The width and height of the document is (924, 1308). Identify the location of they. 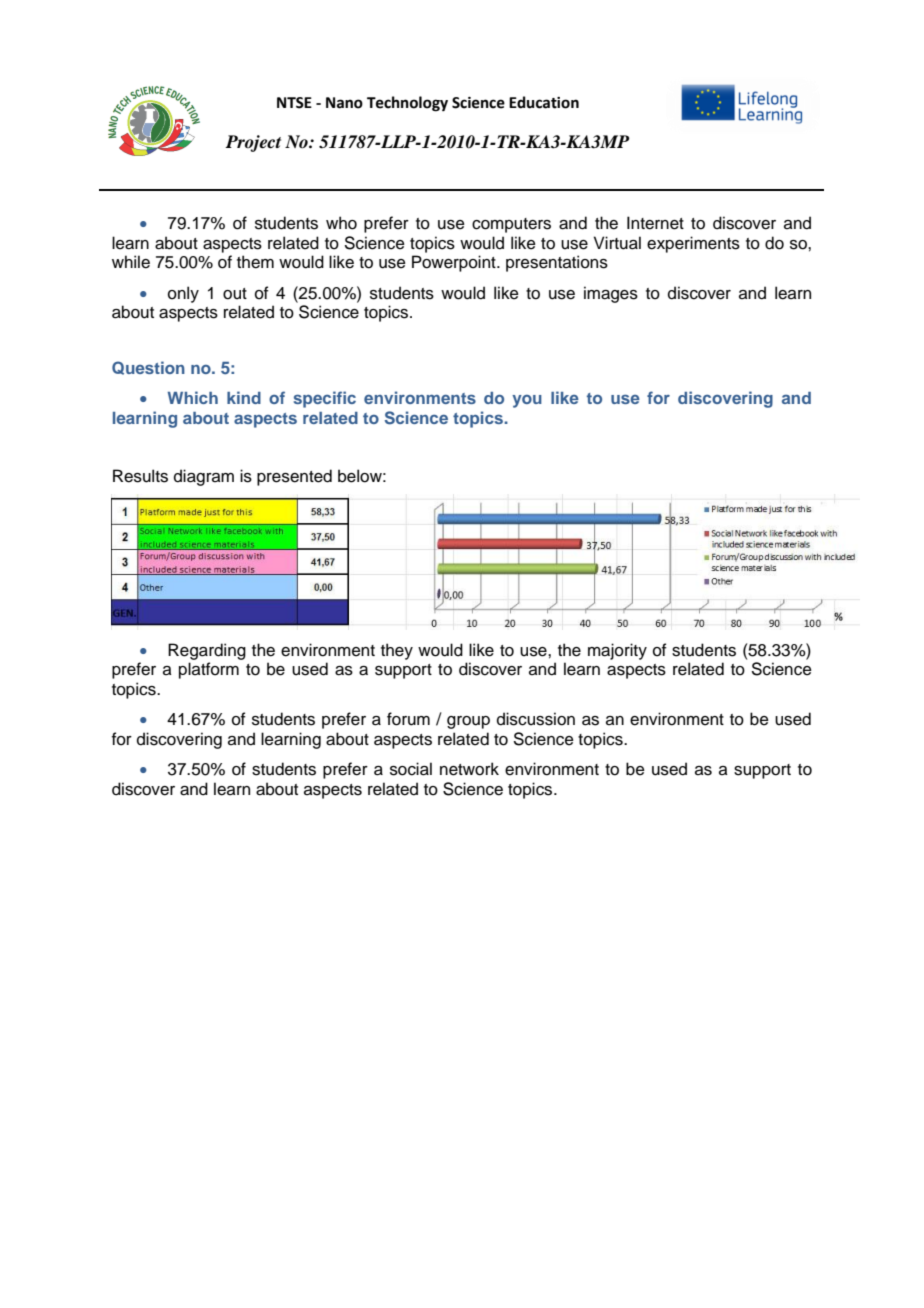
(397, 651).
